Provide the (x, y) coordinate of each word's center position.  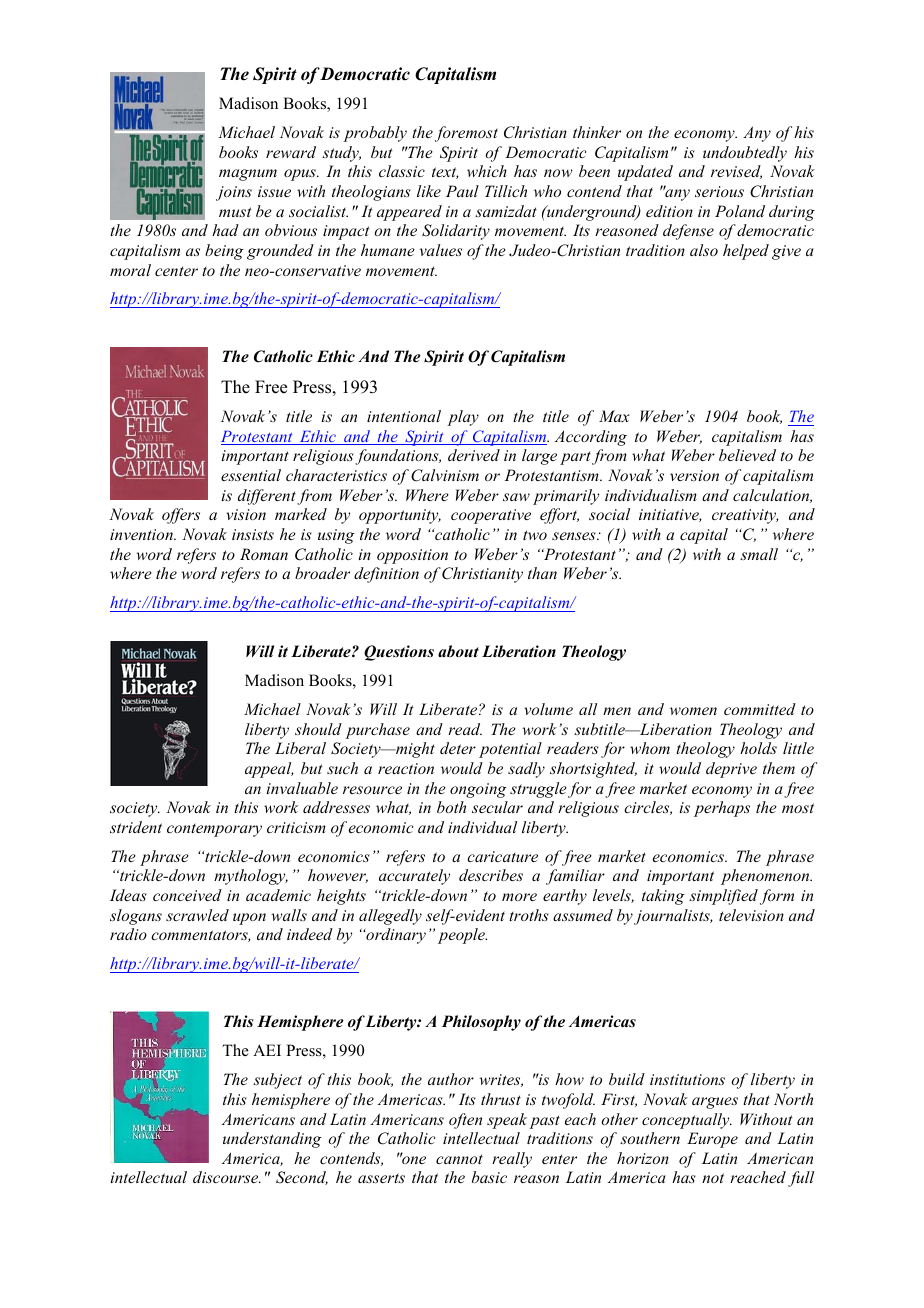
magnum (248, 175)
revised (736, 172)
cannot (459, 1159)
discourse (227, 1177)
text (445, 173)
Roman (264, 554)
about (458, 651)
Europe (712, 1140)
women (693, 711)
